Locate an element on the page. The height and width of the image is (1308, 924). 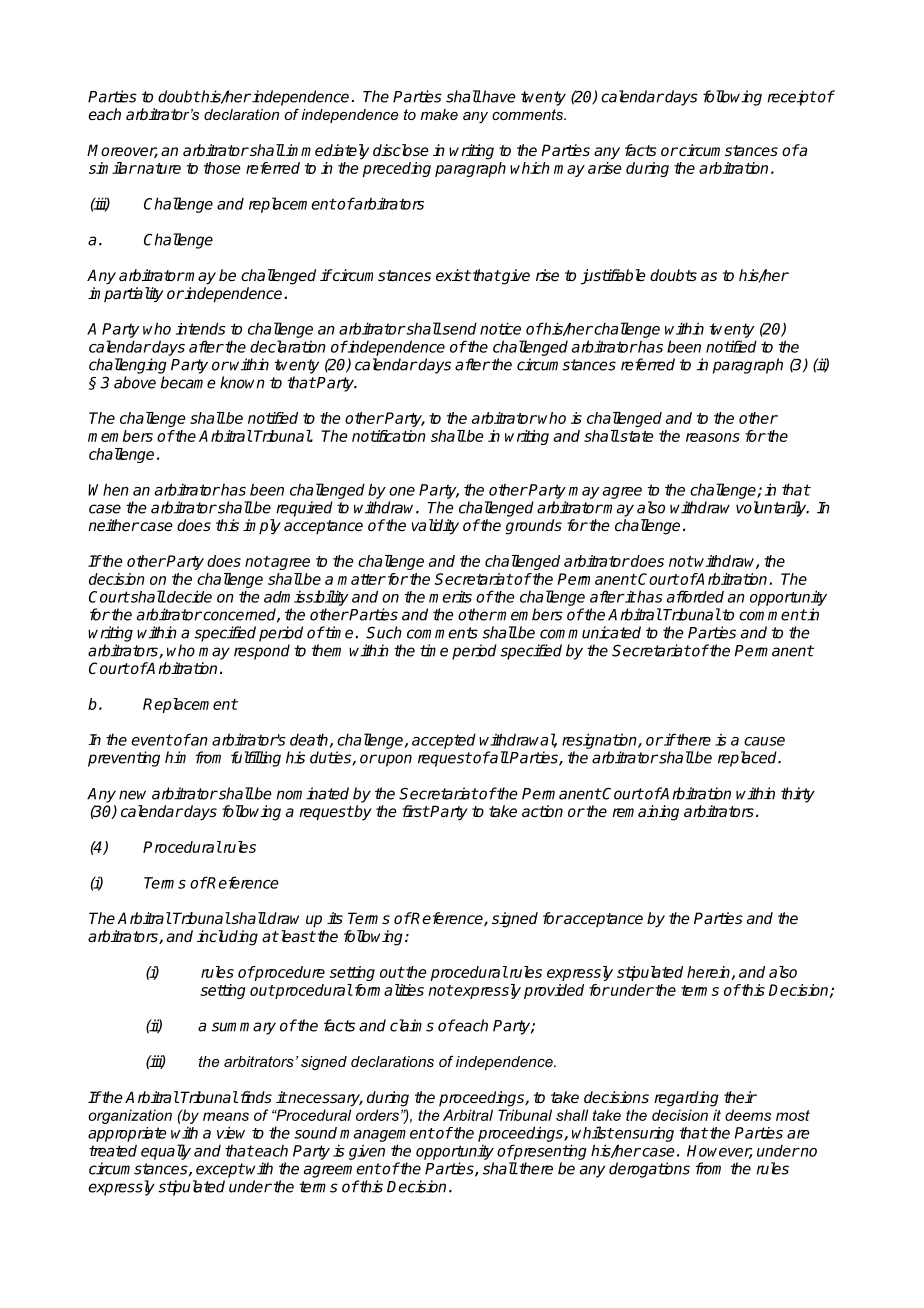
merits is located at coordinates (450, 596).
